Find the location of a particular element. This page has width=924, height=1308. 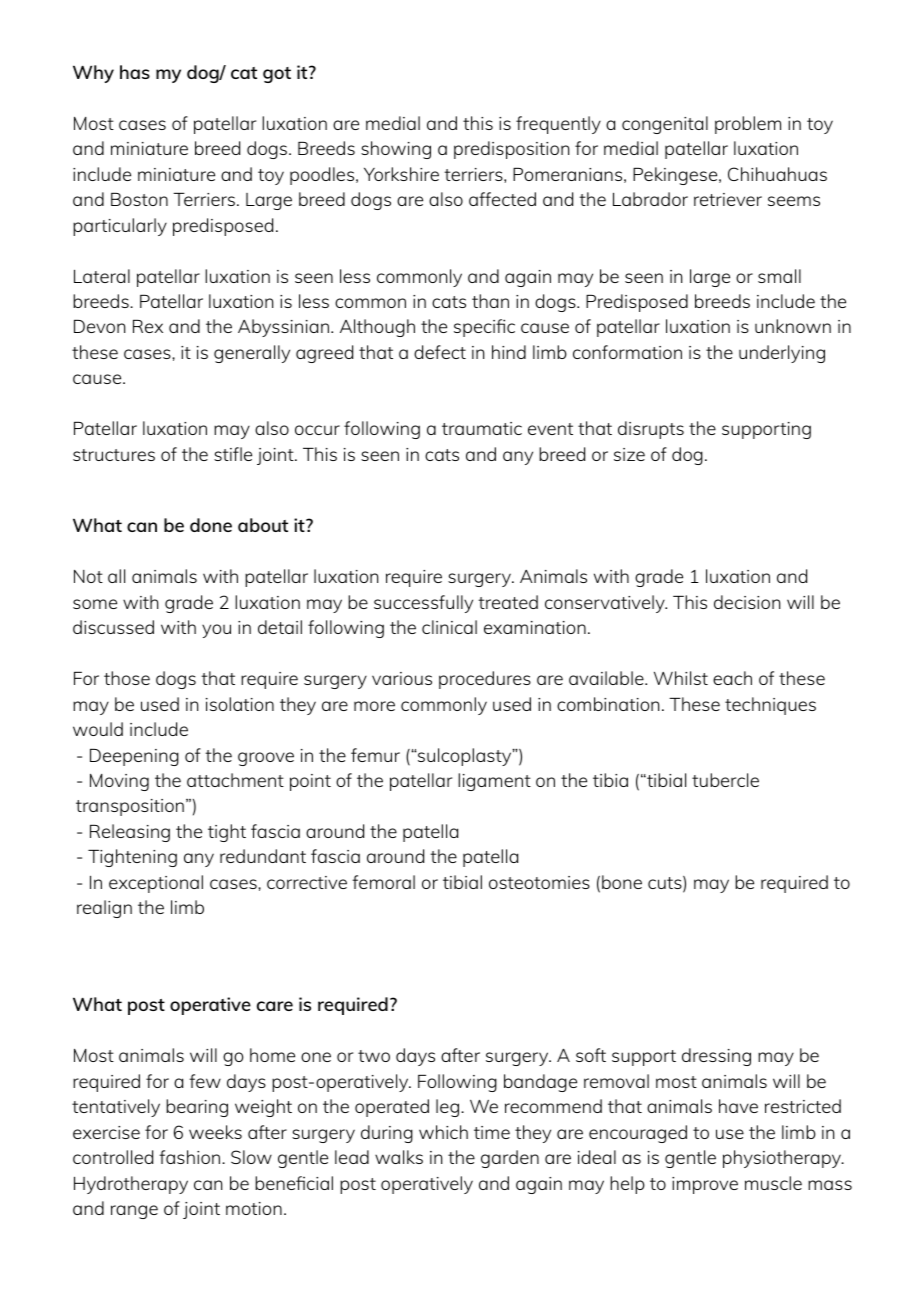

bone is located at coordinates (622, 882).
